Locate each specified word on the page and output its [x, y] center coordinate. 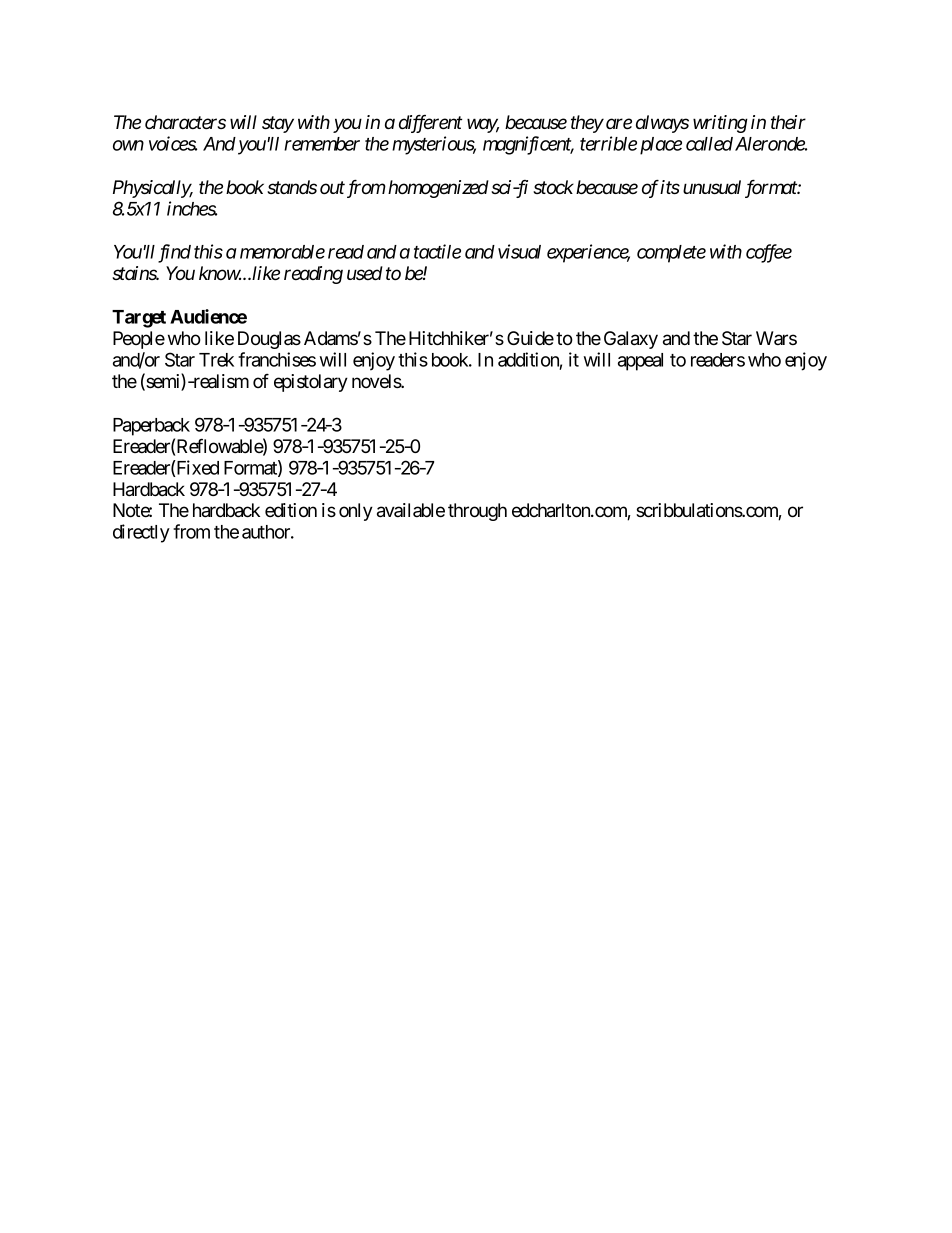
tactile [437, 251]
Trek [216, 360]
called [709, 144]
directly [141, 533]
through [477, 512]
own [128, 145]
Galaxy [631, 340]
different [430, 123]
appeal [640, 362]
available [411, 510]
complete [671, 254]
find [174, 253]
